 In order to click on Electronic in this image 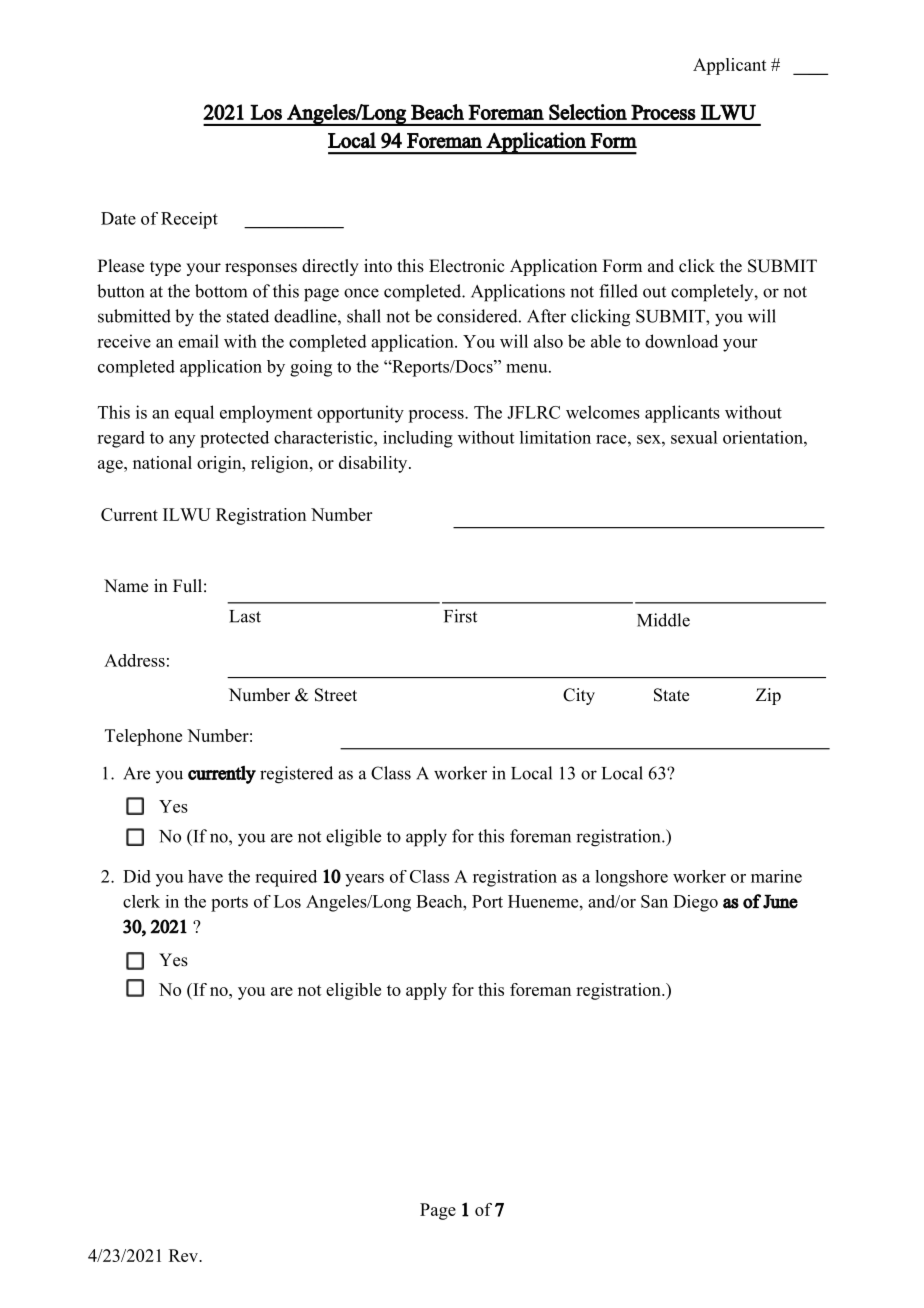, I will do `click(466, 266)`.
